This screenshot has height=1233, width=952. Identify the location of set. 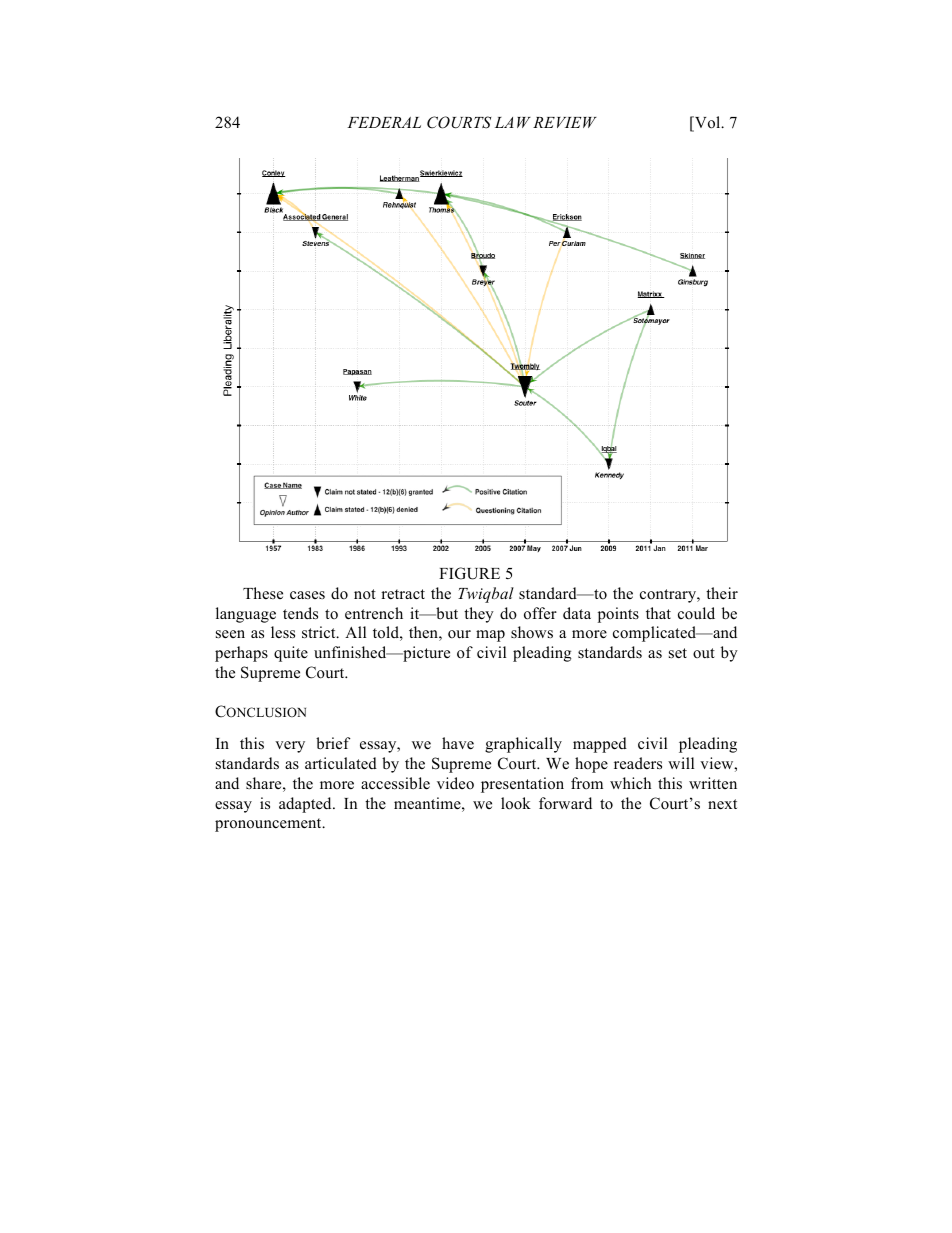
(678, 653).
